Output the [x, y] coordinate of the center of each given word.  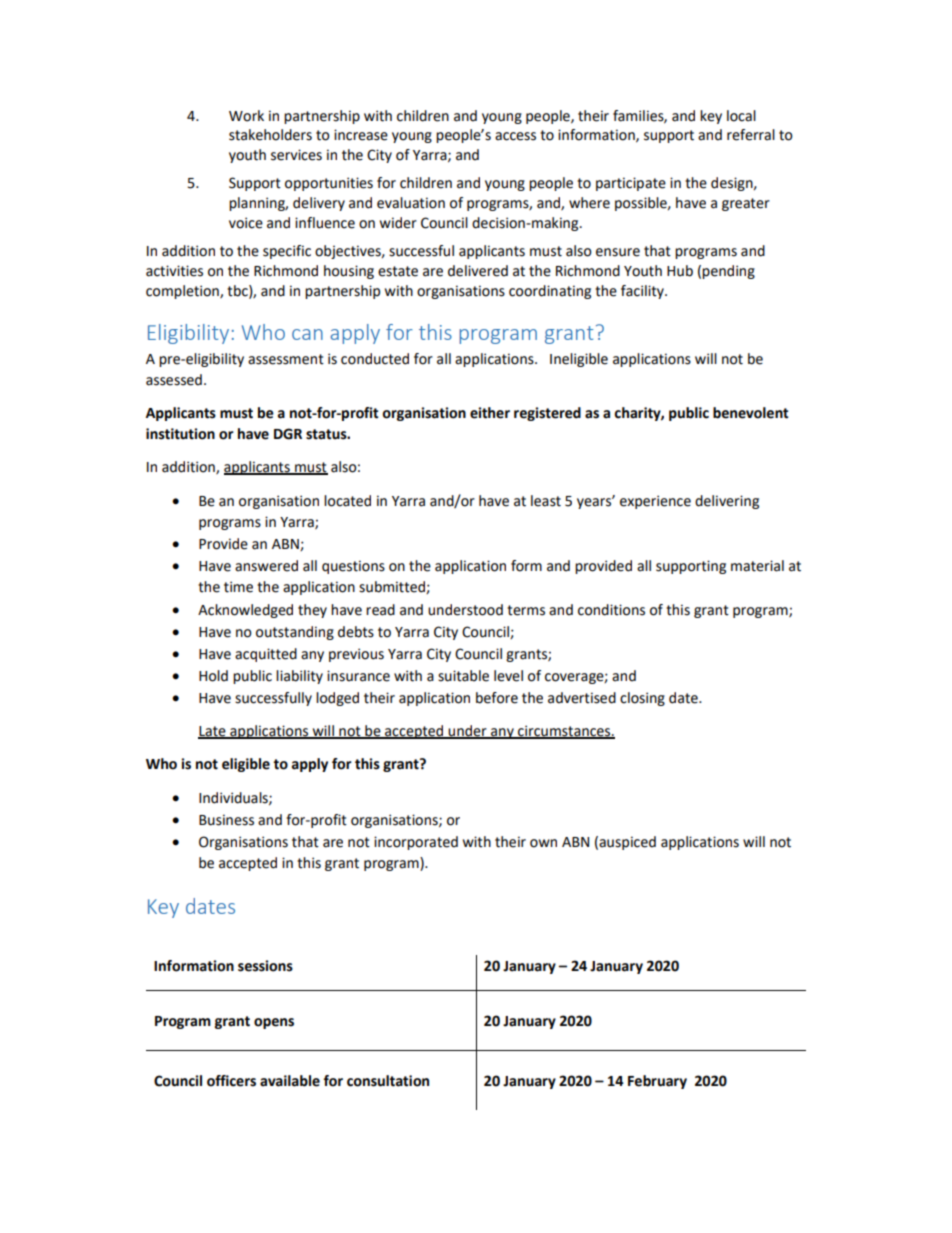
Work [246, 116]
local [741, 116]
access [515, 136]
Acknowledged [245, 611]
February [657, 1082]
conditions [611, 610]
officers [231, 1081]
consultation [388, 1081]
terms [526, 610]
